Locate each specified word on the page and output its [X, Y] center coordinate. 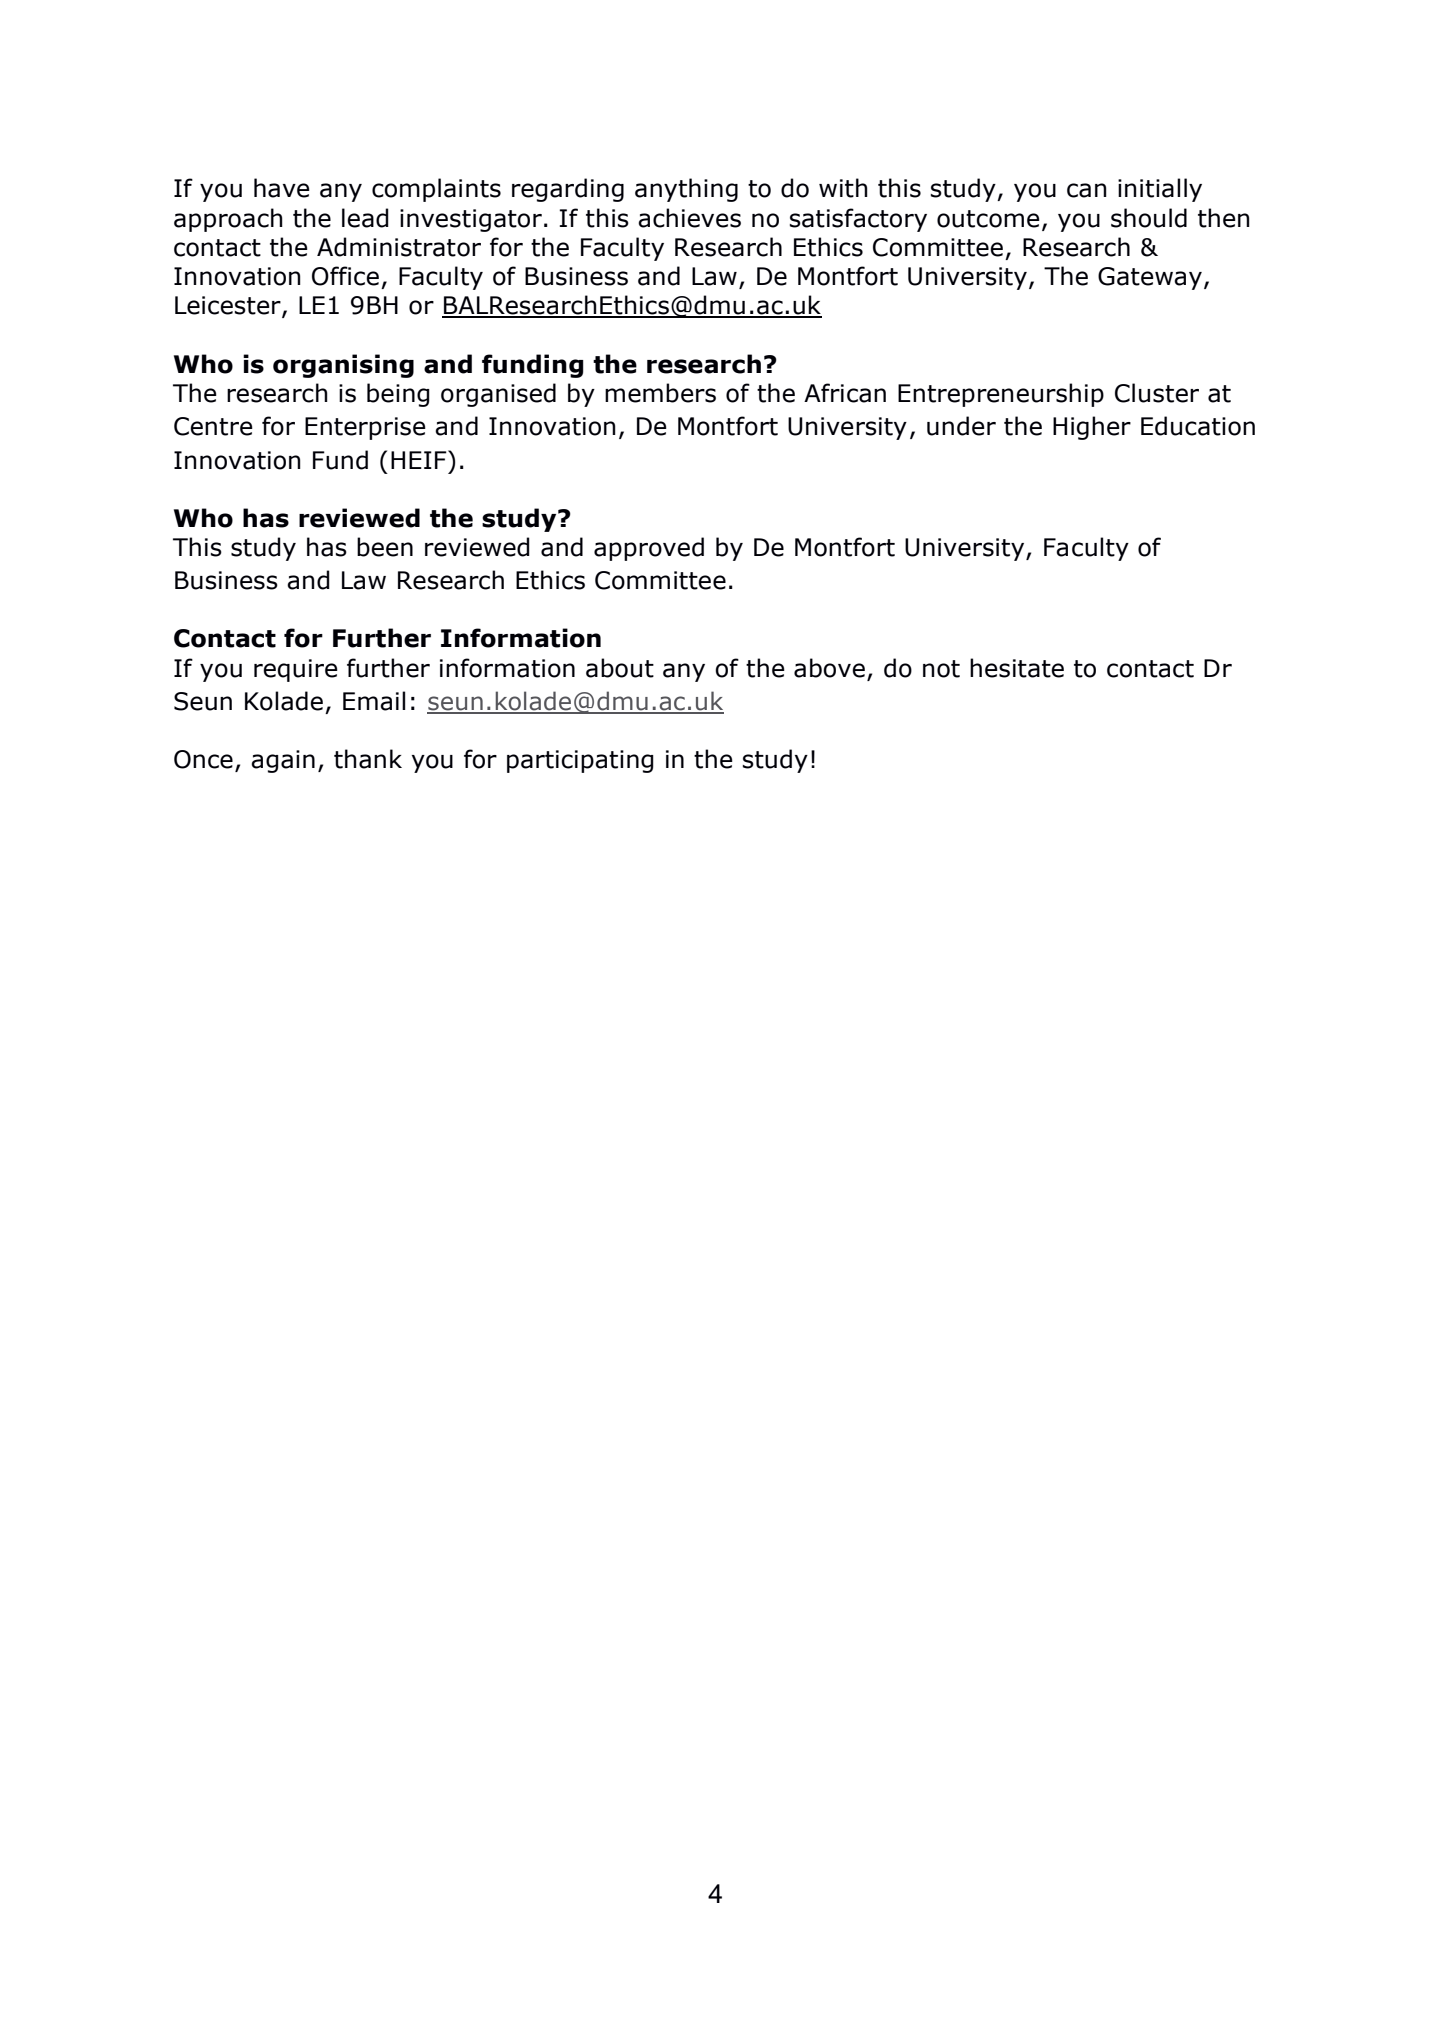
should [1149, 218]
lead [365, 218]
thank [368, 759]
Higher [1092, 428]
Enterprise [365, 428]
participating [580, 761]
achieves [689, 218]
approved [649, 549]
